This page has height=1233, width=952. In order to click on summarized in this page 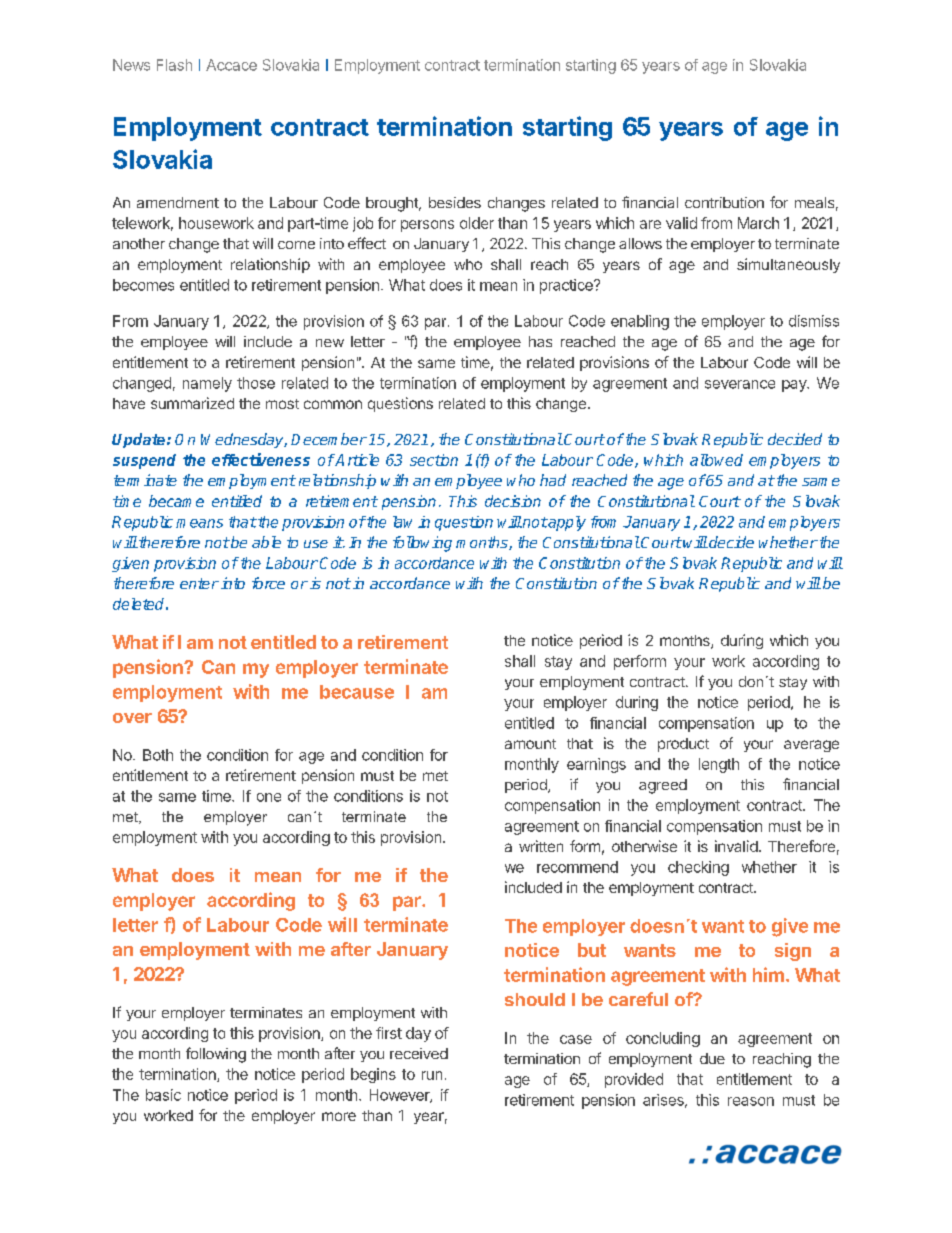, I will do `click(192, 403)`.
